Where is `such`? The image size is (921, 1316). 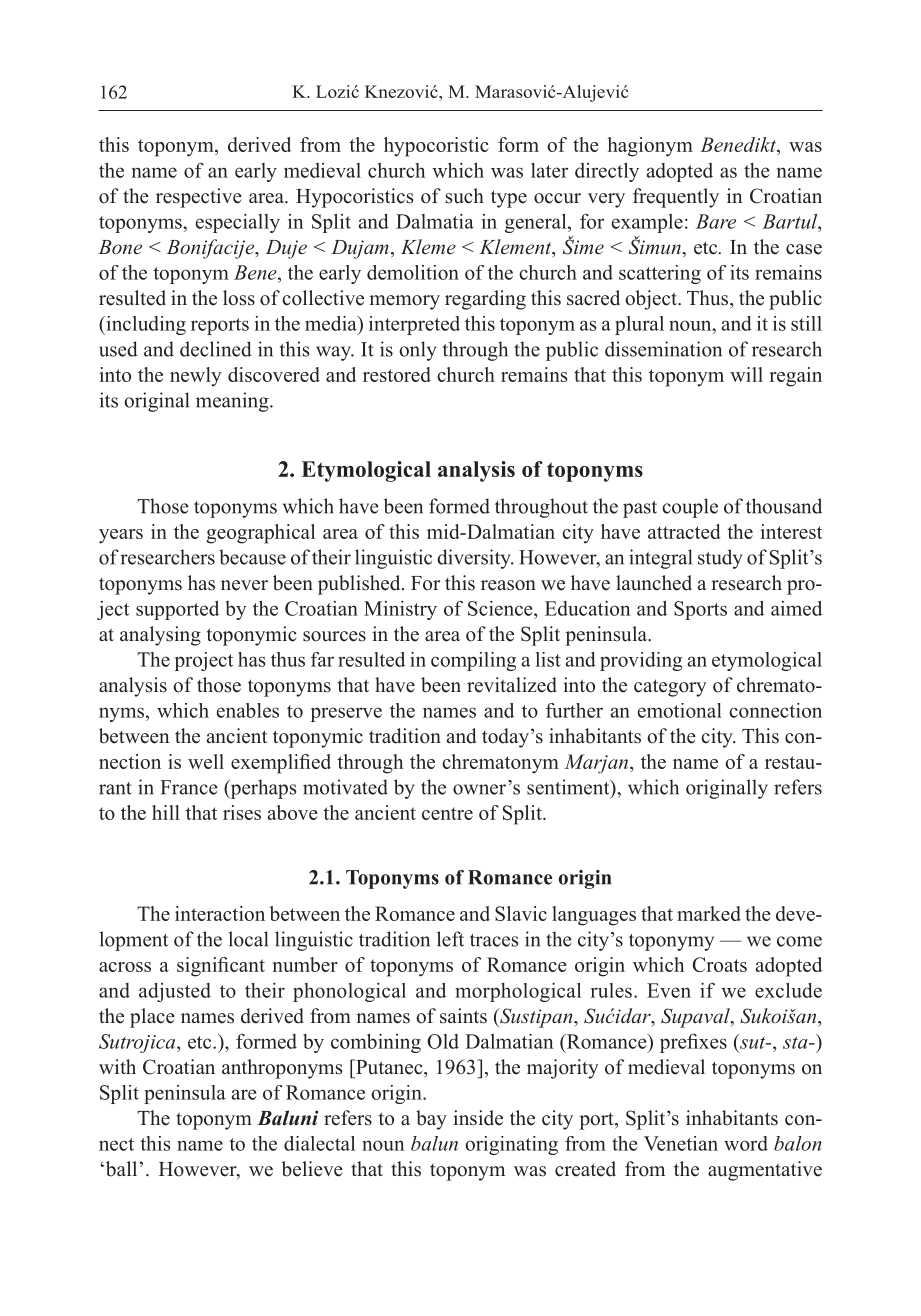
such is located at coordinates (465, 196).
